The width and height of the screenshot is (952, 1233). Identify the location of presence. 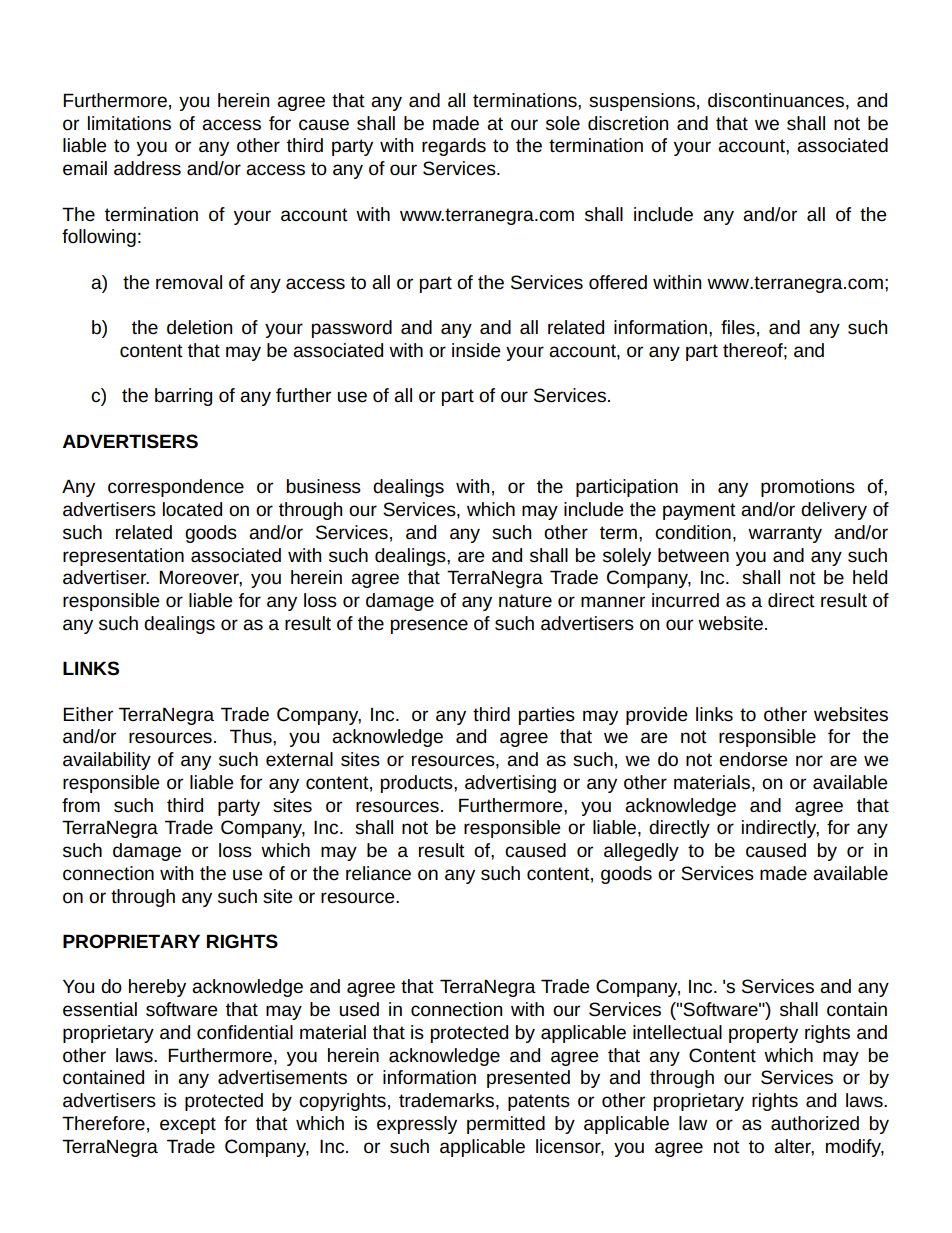
(429, 626).
